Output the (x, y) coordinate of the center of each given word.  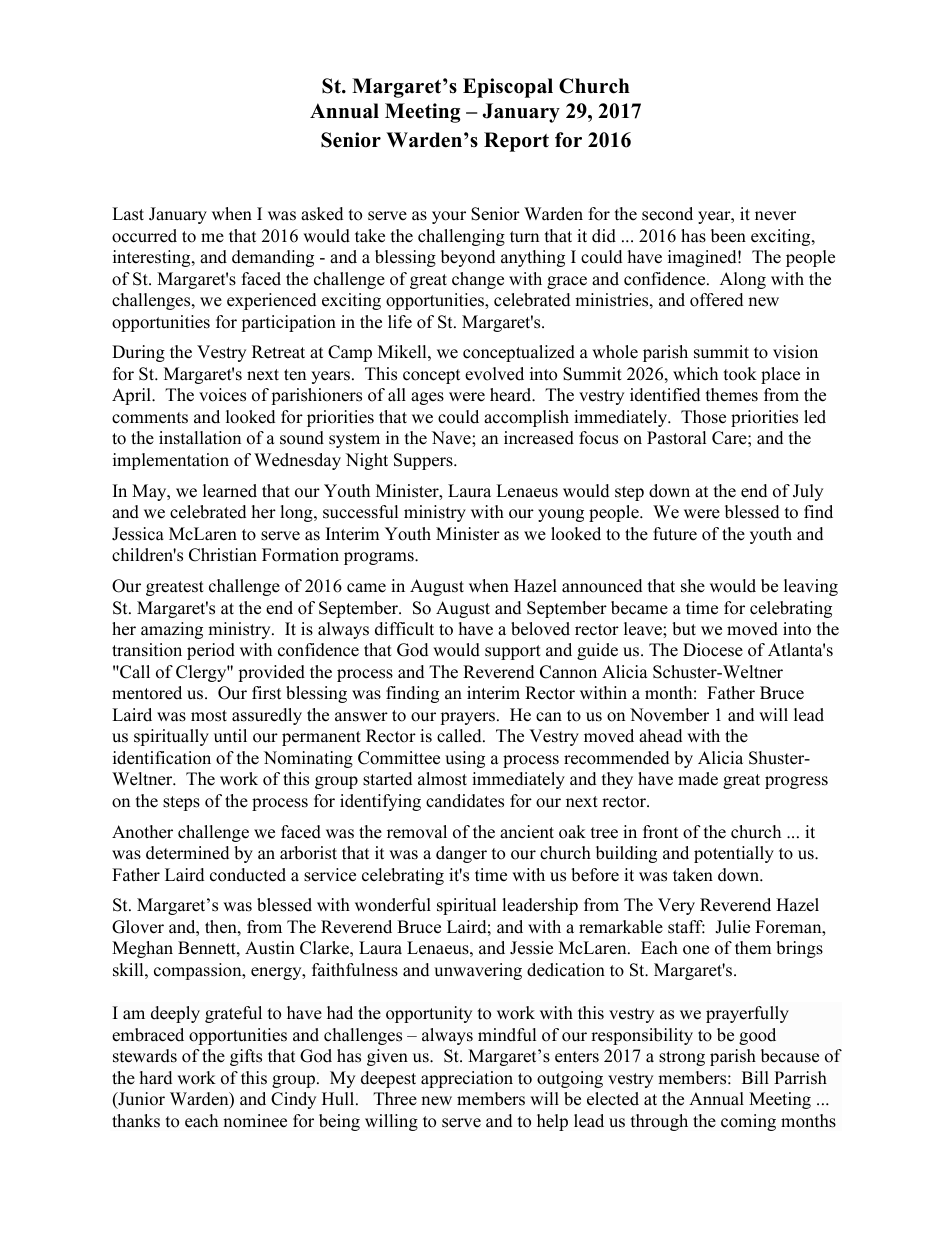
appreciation (467, 1079)
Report (516, 142)
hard (155, 1078)
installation (200, 438)
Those (703, 417)
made (698, 779)
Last (128, 214)
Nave (452, 438)
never (775, 216)
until (230, 736)
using (465, 759)
